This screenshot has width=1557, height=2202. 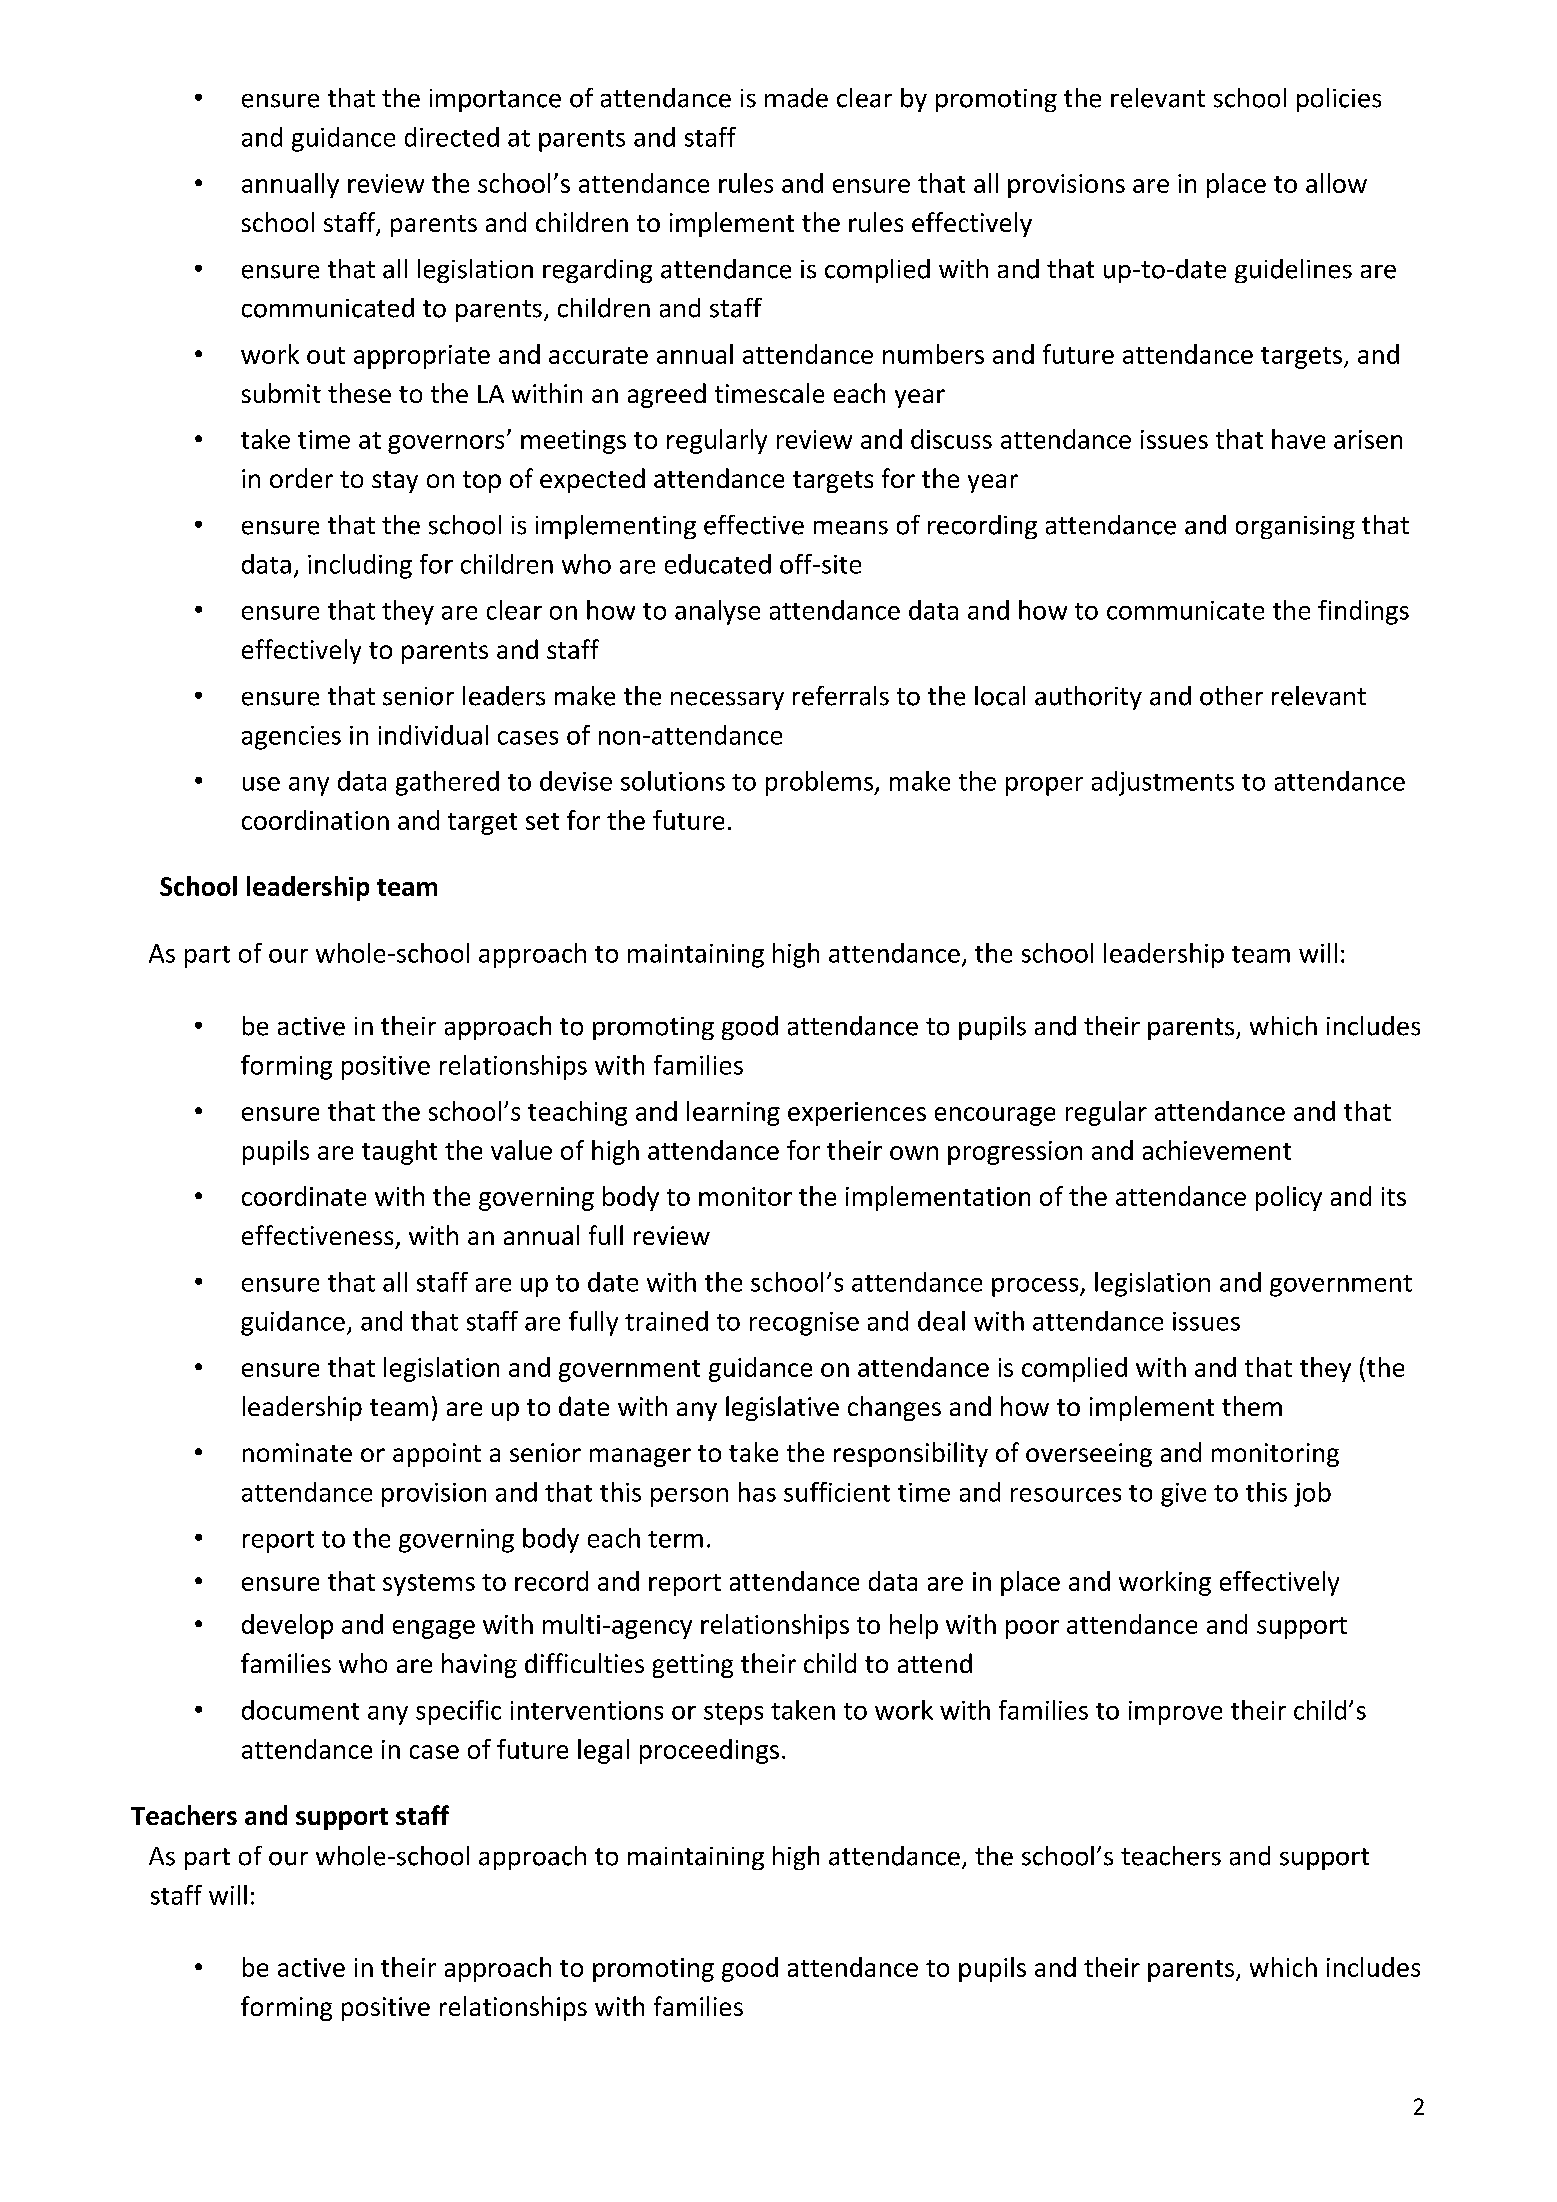 What do you see at coordinates (395, 482) in the screenshot?
I see `stay` at bounding box center [395, 482].
